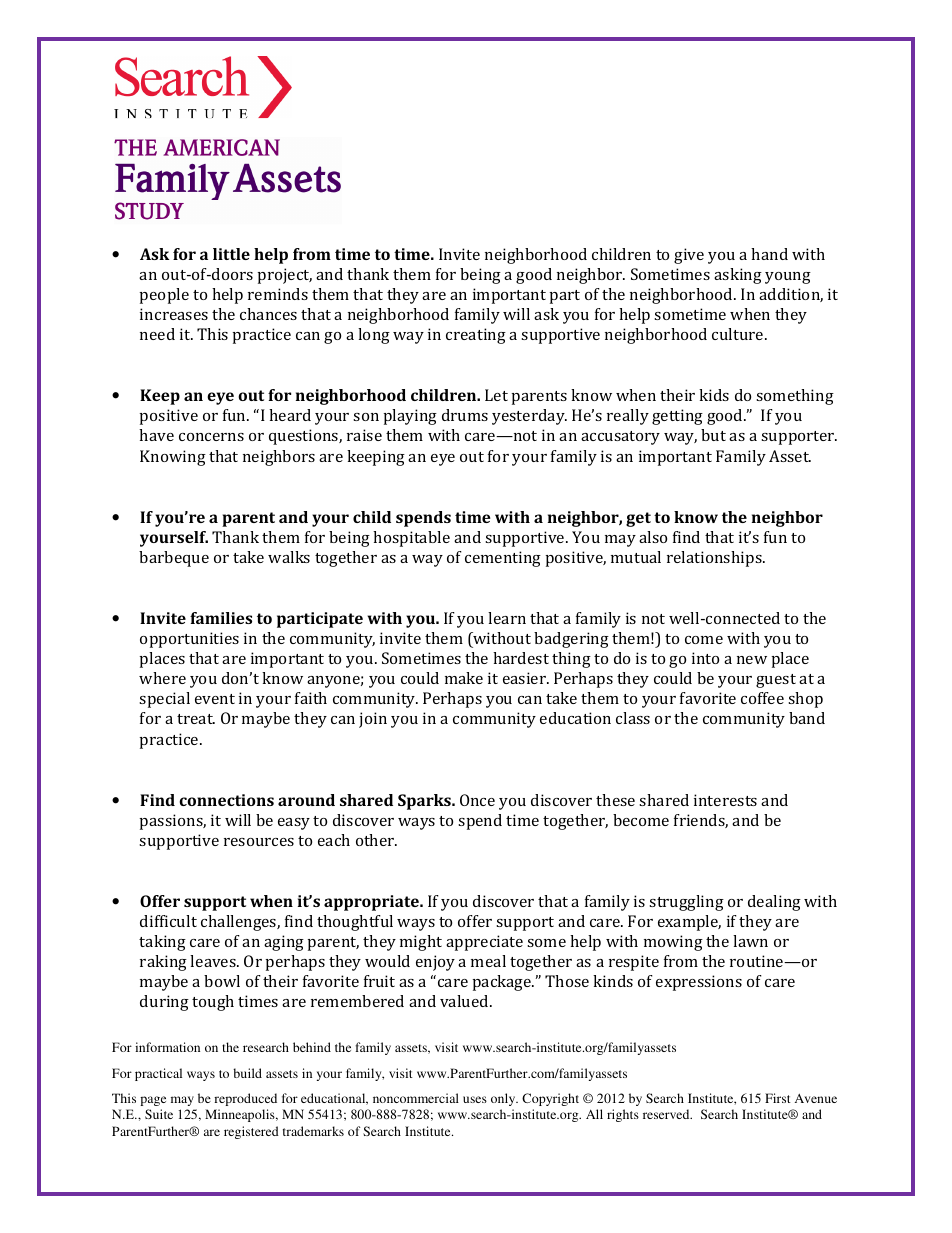  I want to click on cementing, so click(503, 559).
